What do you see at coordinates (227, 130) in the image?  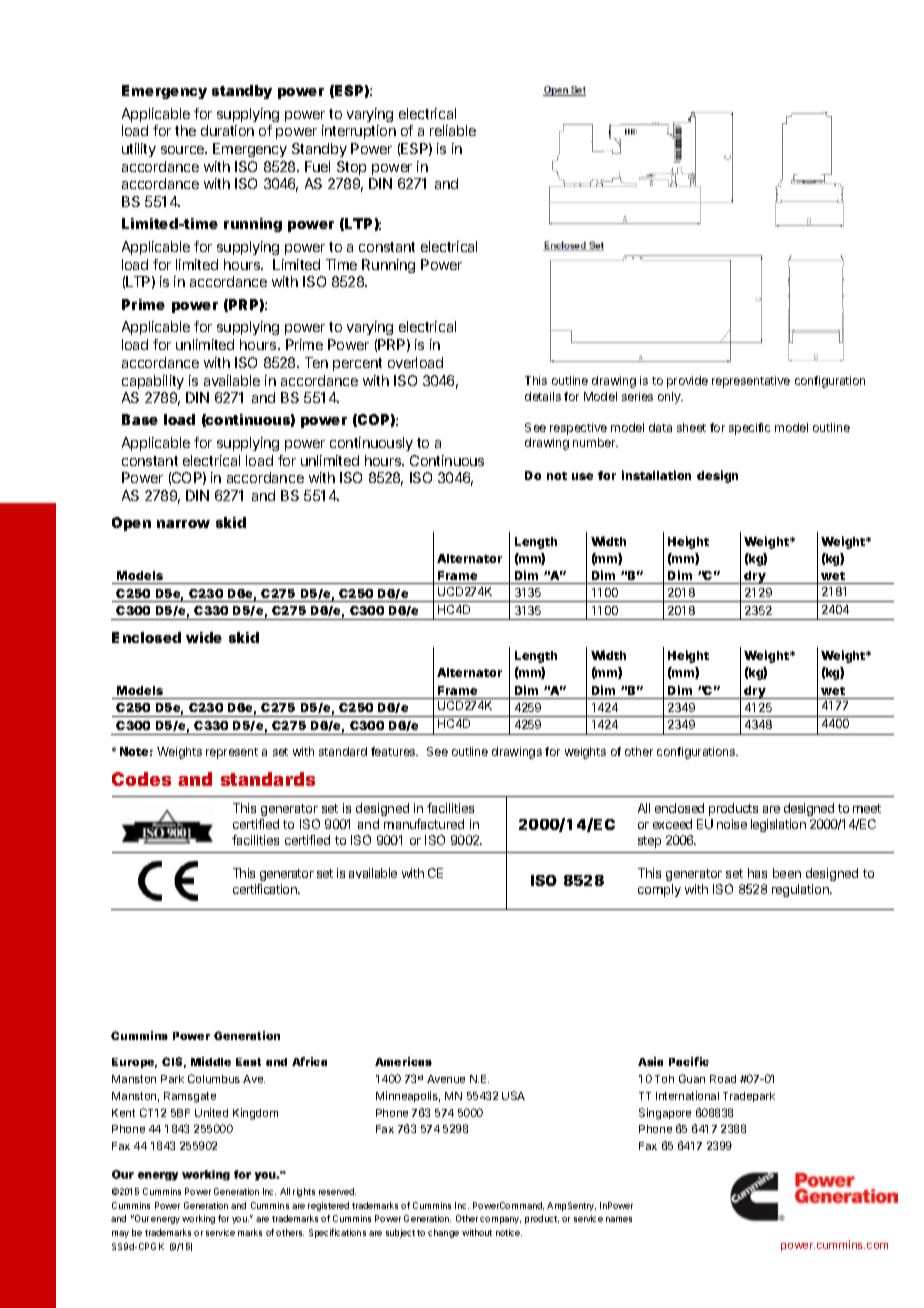 I see `duration` at bounding box center [227, 130].
